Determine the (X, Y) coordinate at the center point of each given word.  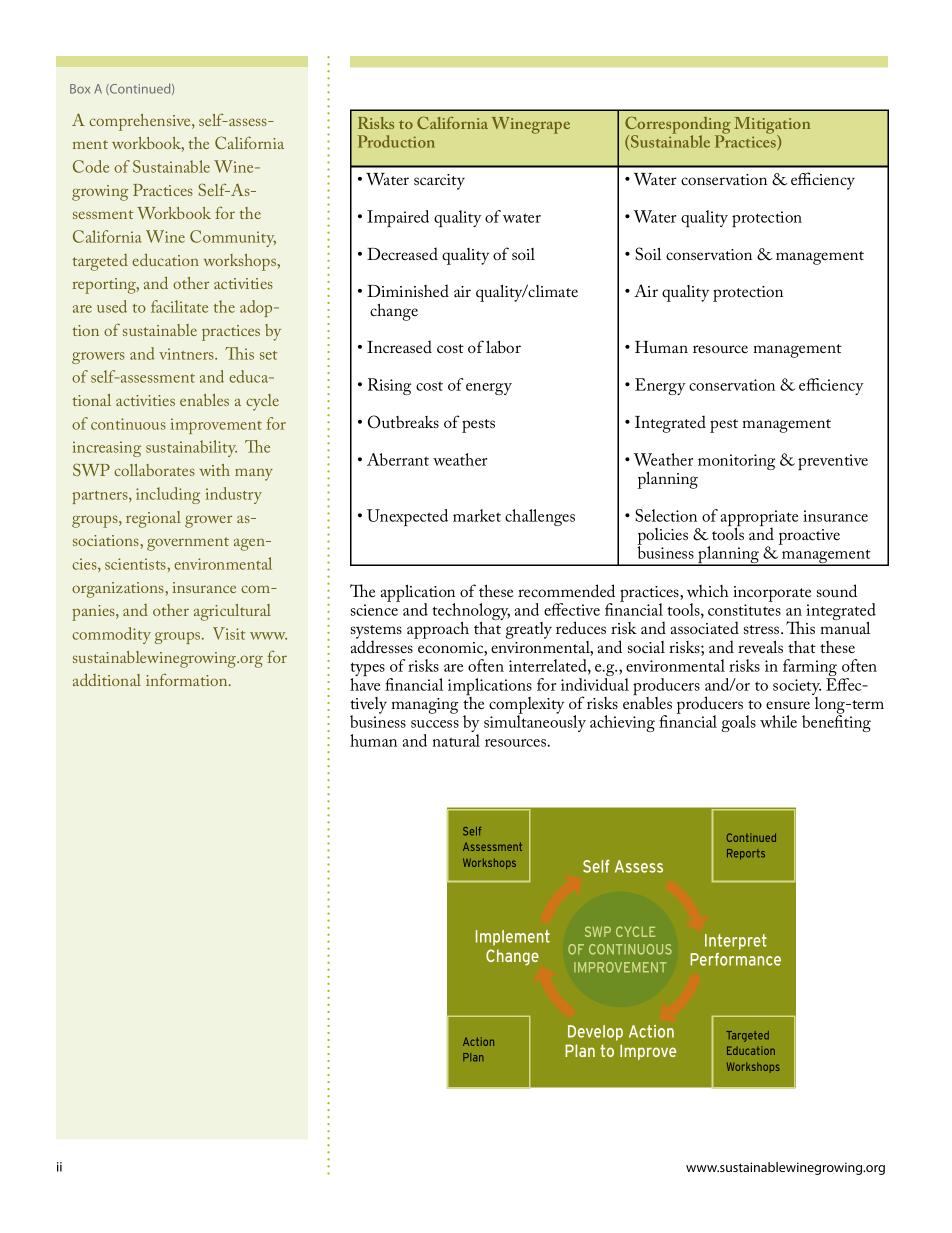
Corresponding (678, 126)
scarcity (439, 182)
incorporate (772, 594)
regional (153, 519)
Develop (595, 1033)
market (477, 515)
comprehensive (141, 122)
